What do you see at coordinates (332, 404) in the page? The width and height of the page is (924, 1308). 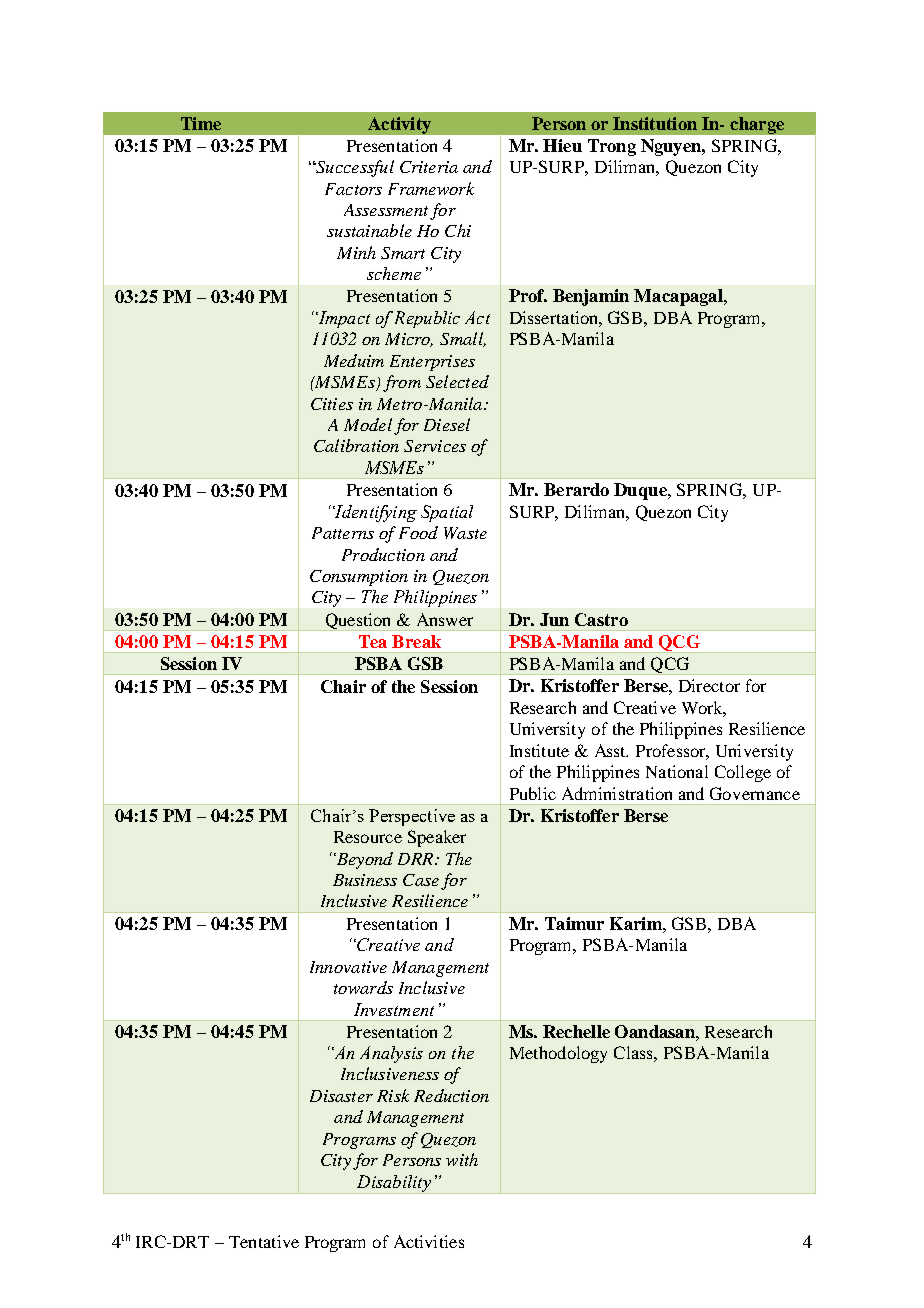 I see `Cities` at bounding box center [332, 404].
